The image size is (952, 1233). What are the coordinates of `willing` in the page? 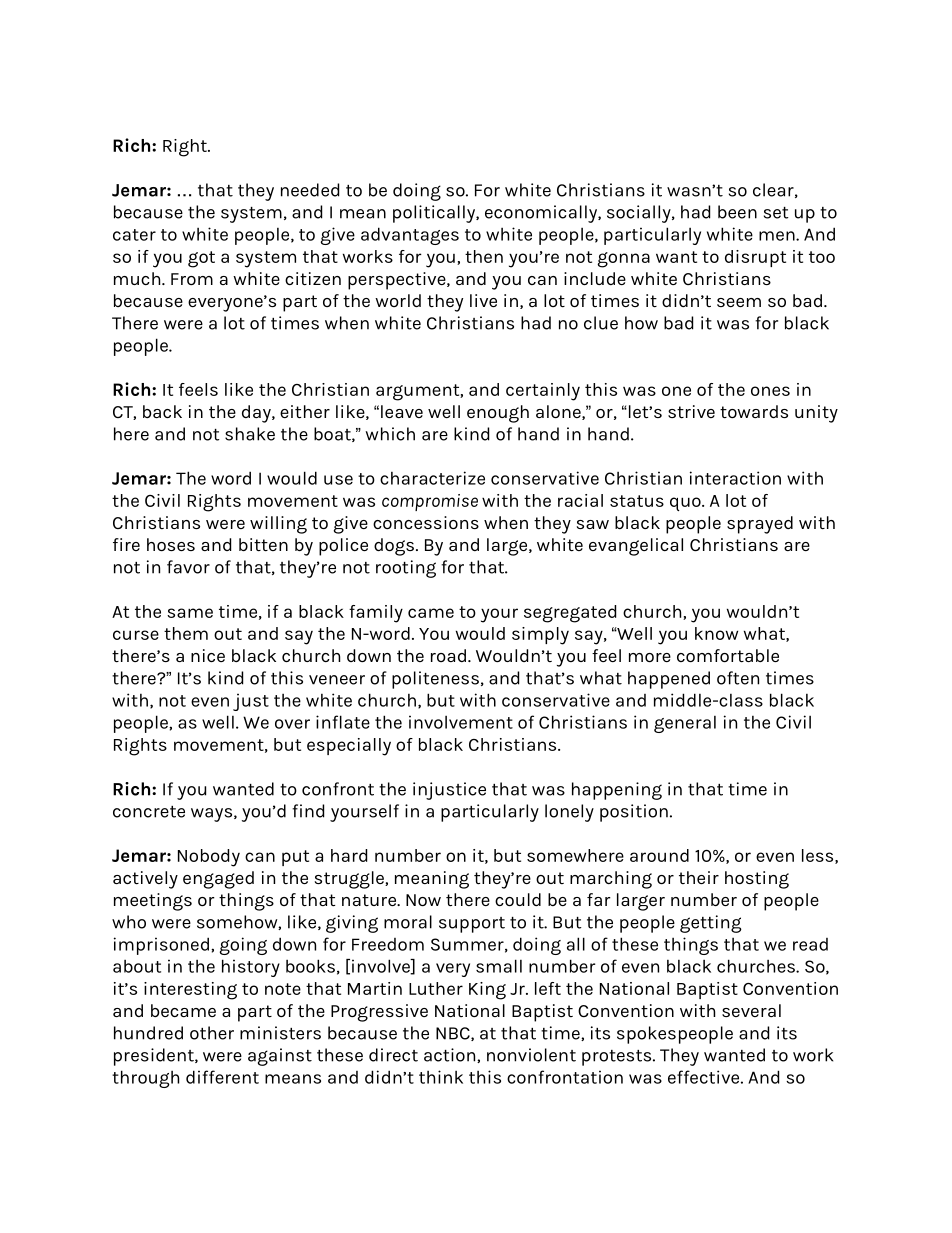 It's located at (278, 525).
